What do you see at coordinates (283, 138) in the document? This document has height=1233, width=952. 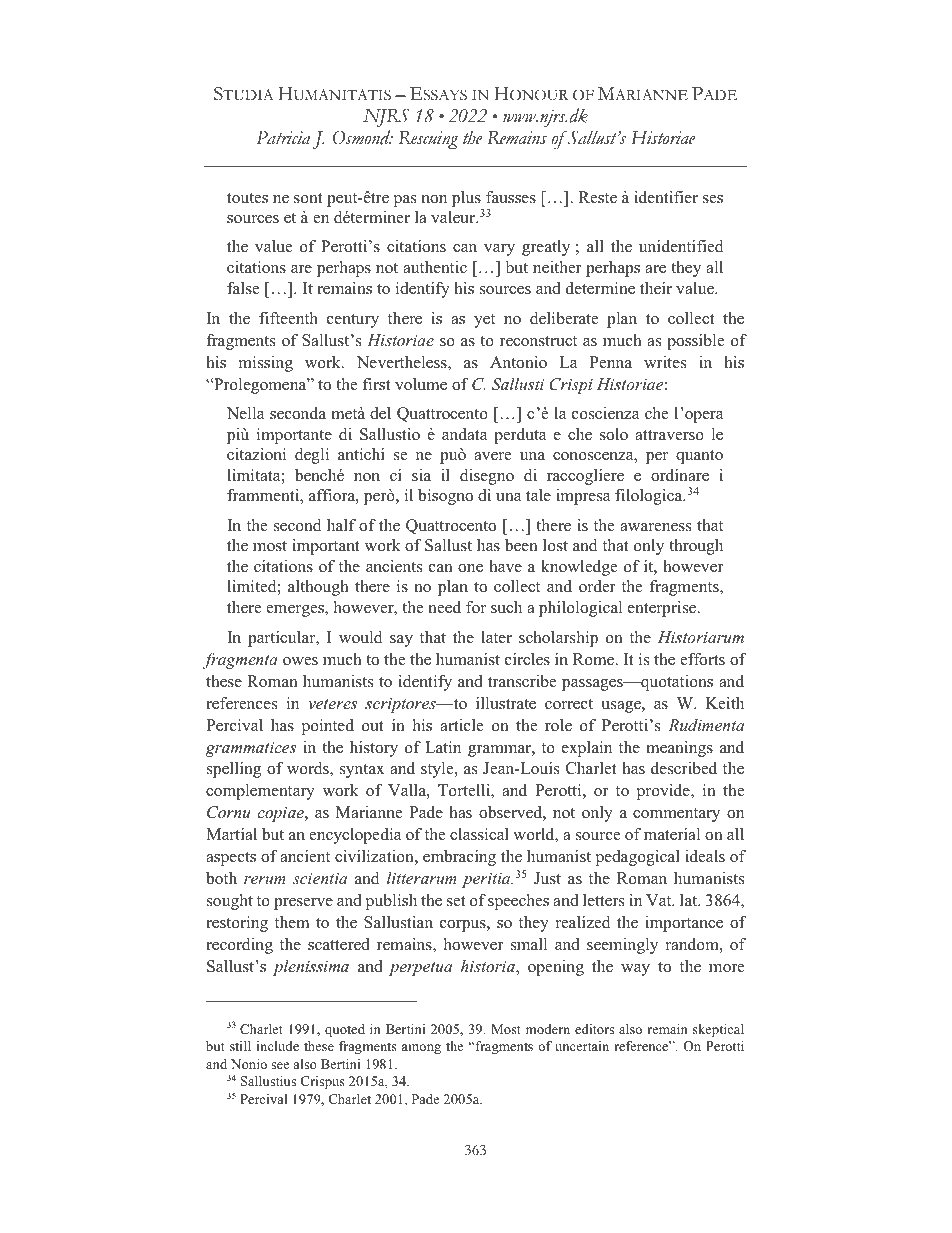 I see `Patricia` at bounding box center [283, 138].
